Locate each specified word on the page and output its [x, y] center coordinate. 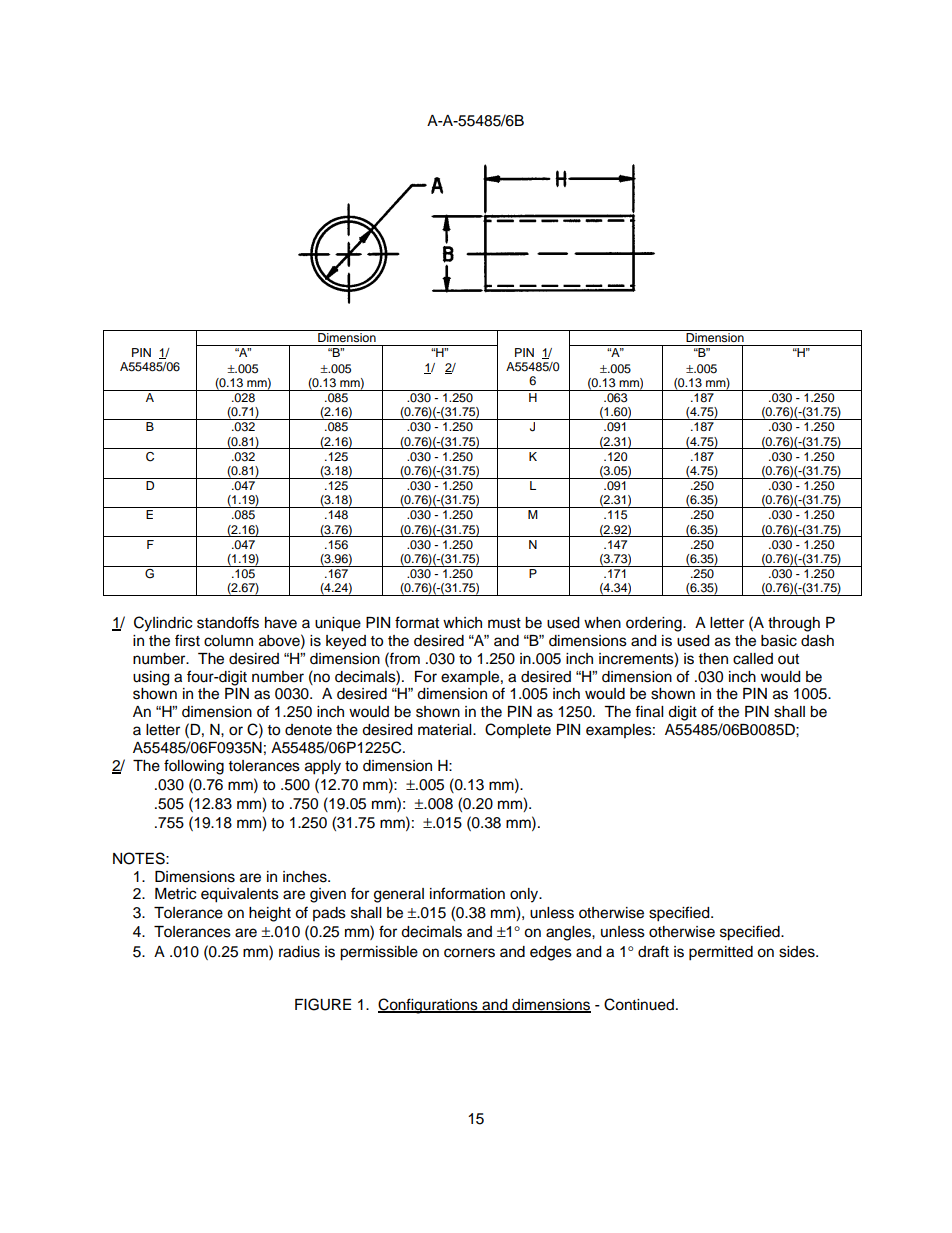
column [228, 641]
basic [779, 641]
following [194, 767]
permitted [721, 953]
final [649, 711]
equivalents [240, 895]
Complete [518, 731]
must [504, 623]
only [525, 895]
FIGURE [323, 1004]
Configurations [429, 1006]
